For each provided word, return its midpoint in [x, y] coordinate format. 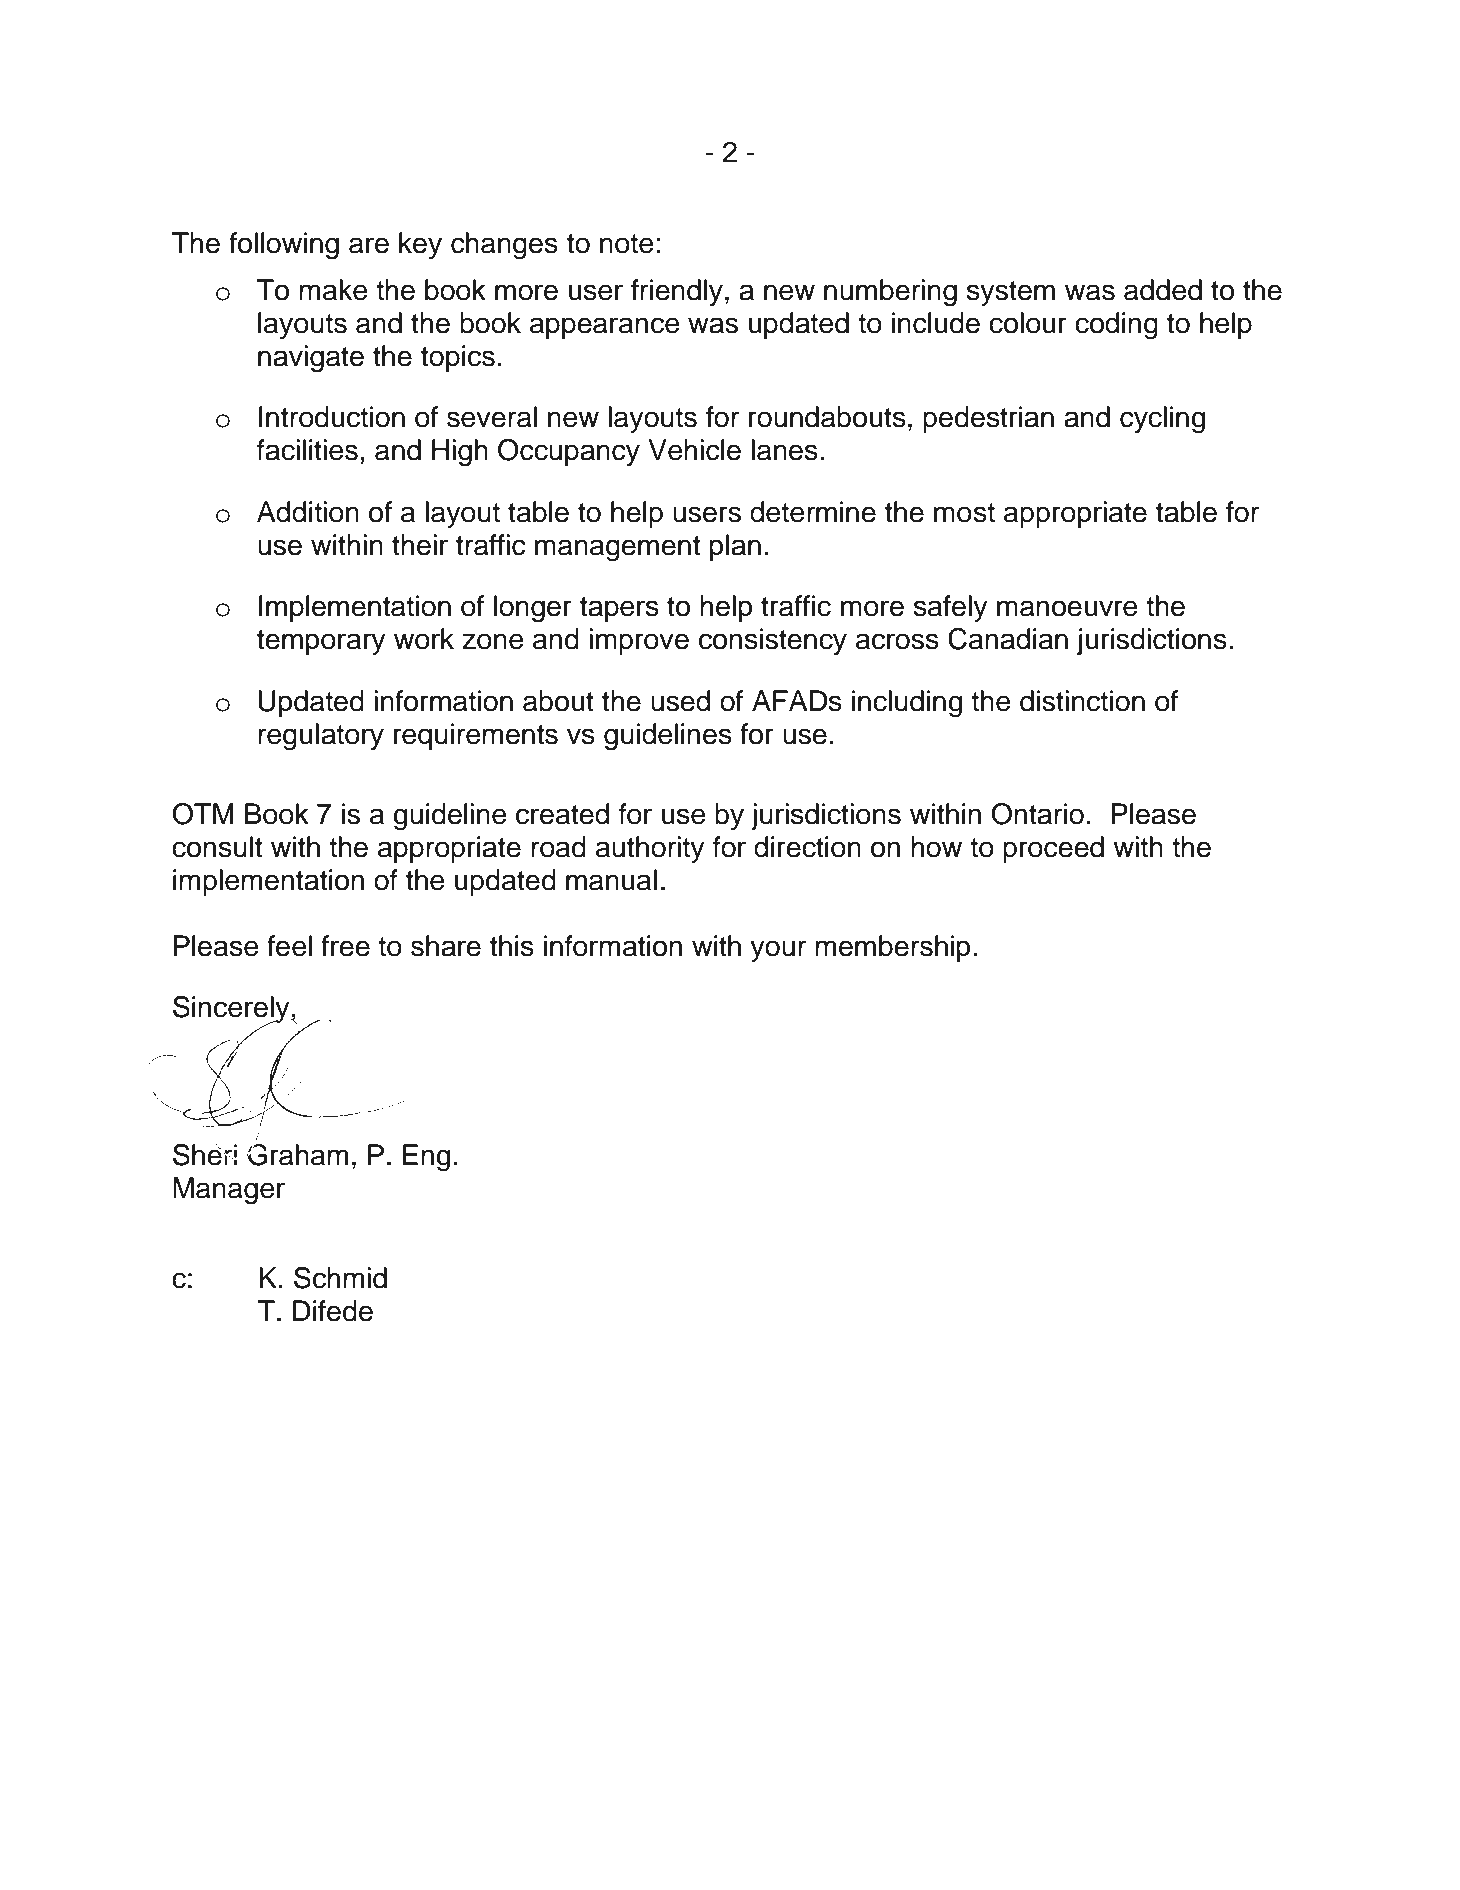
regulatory [321, 737]
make [333, 290]
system [1011, 293]
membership [893, 948]
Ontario [1037, 814]
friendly [677, 292]
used [680, 701]
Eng [426, 1158]
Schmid [340, 1278]
